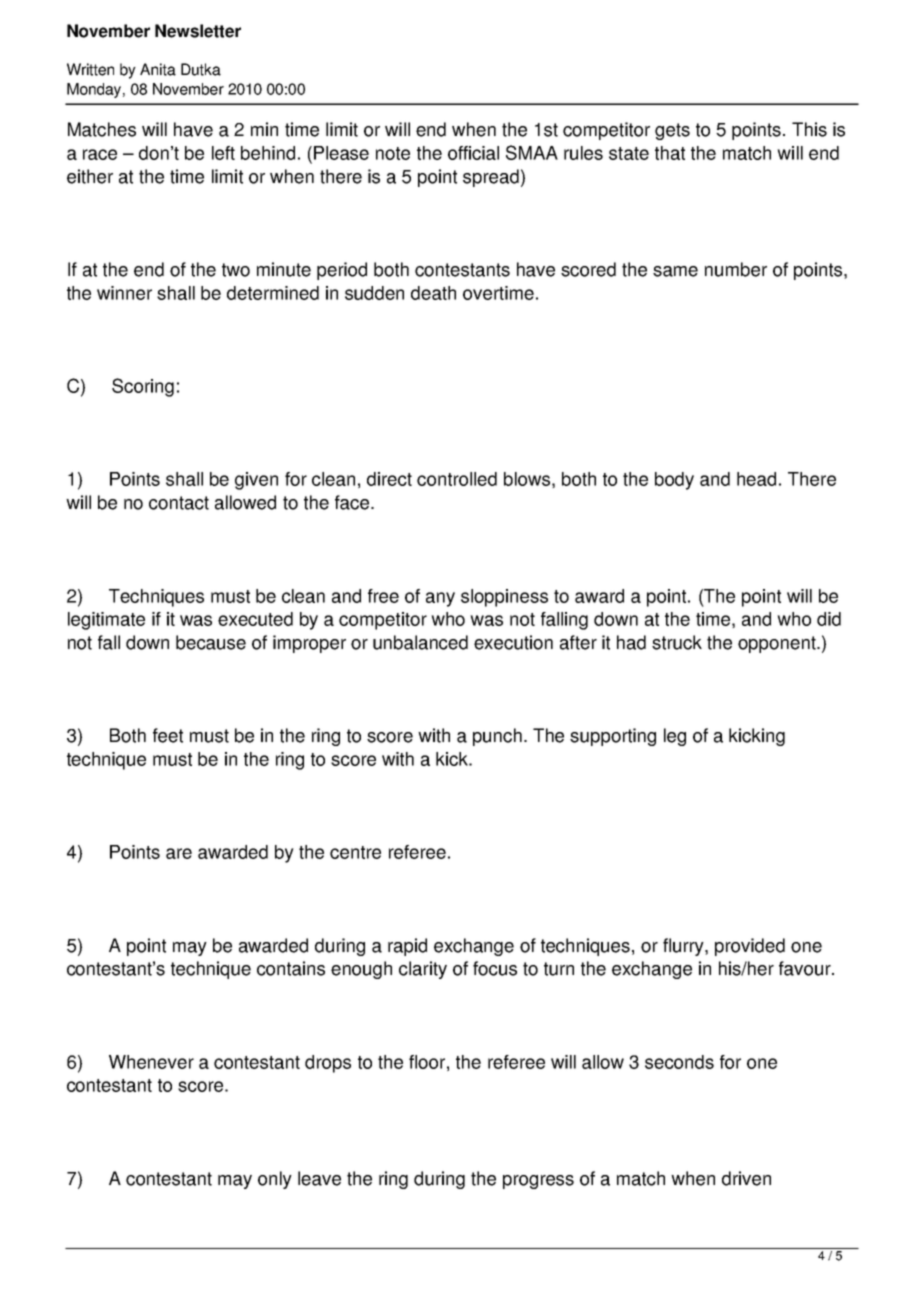 This page has height=1308, width=924. Describe the element at coordinates (158, 69) in the page. I see `Anita` at that location.
